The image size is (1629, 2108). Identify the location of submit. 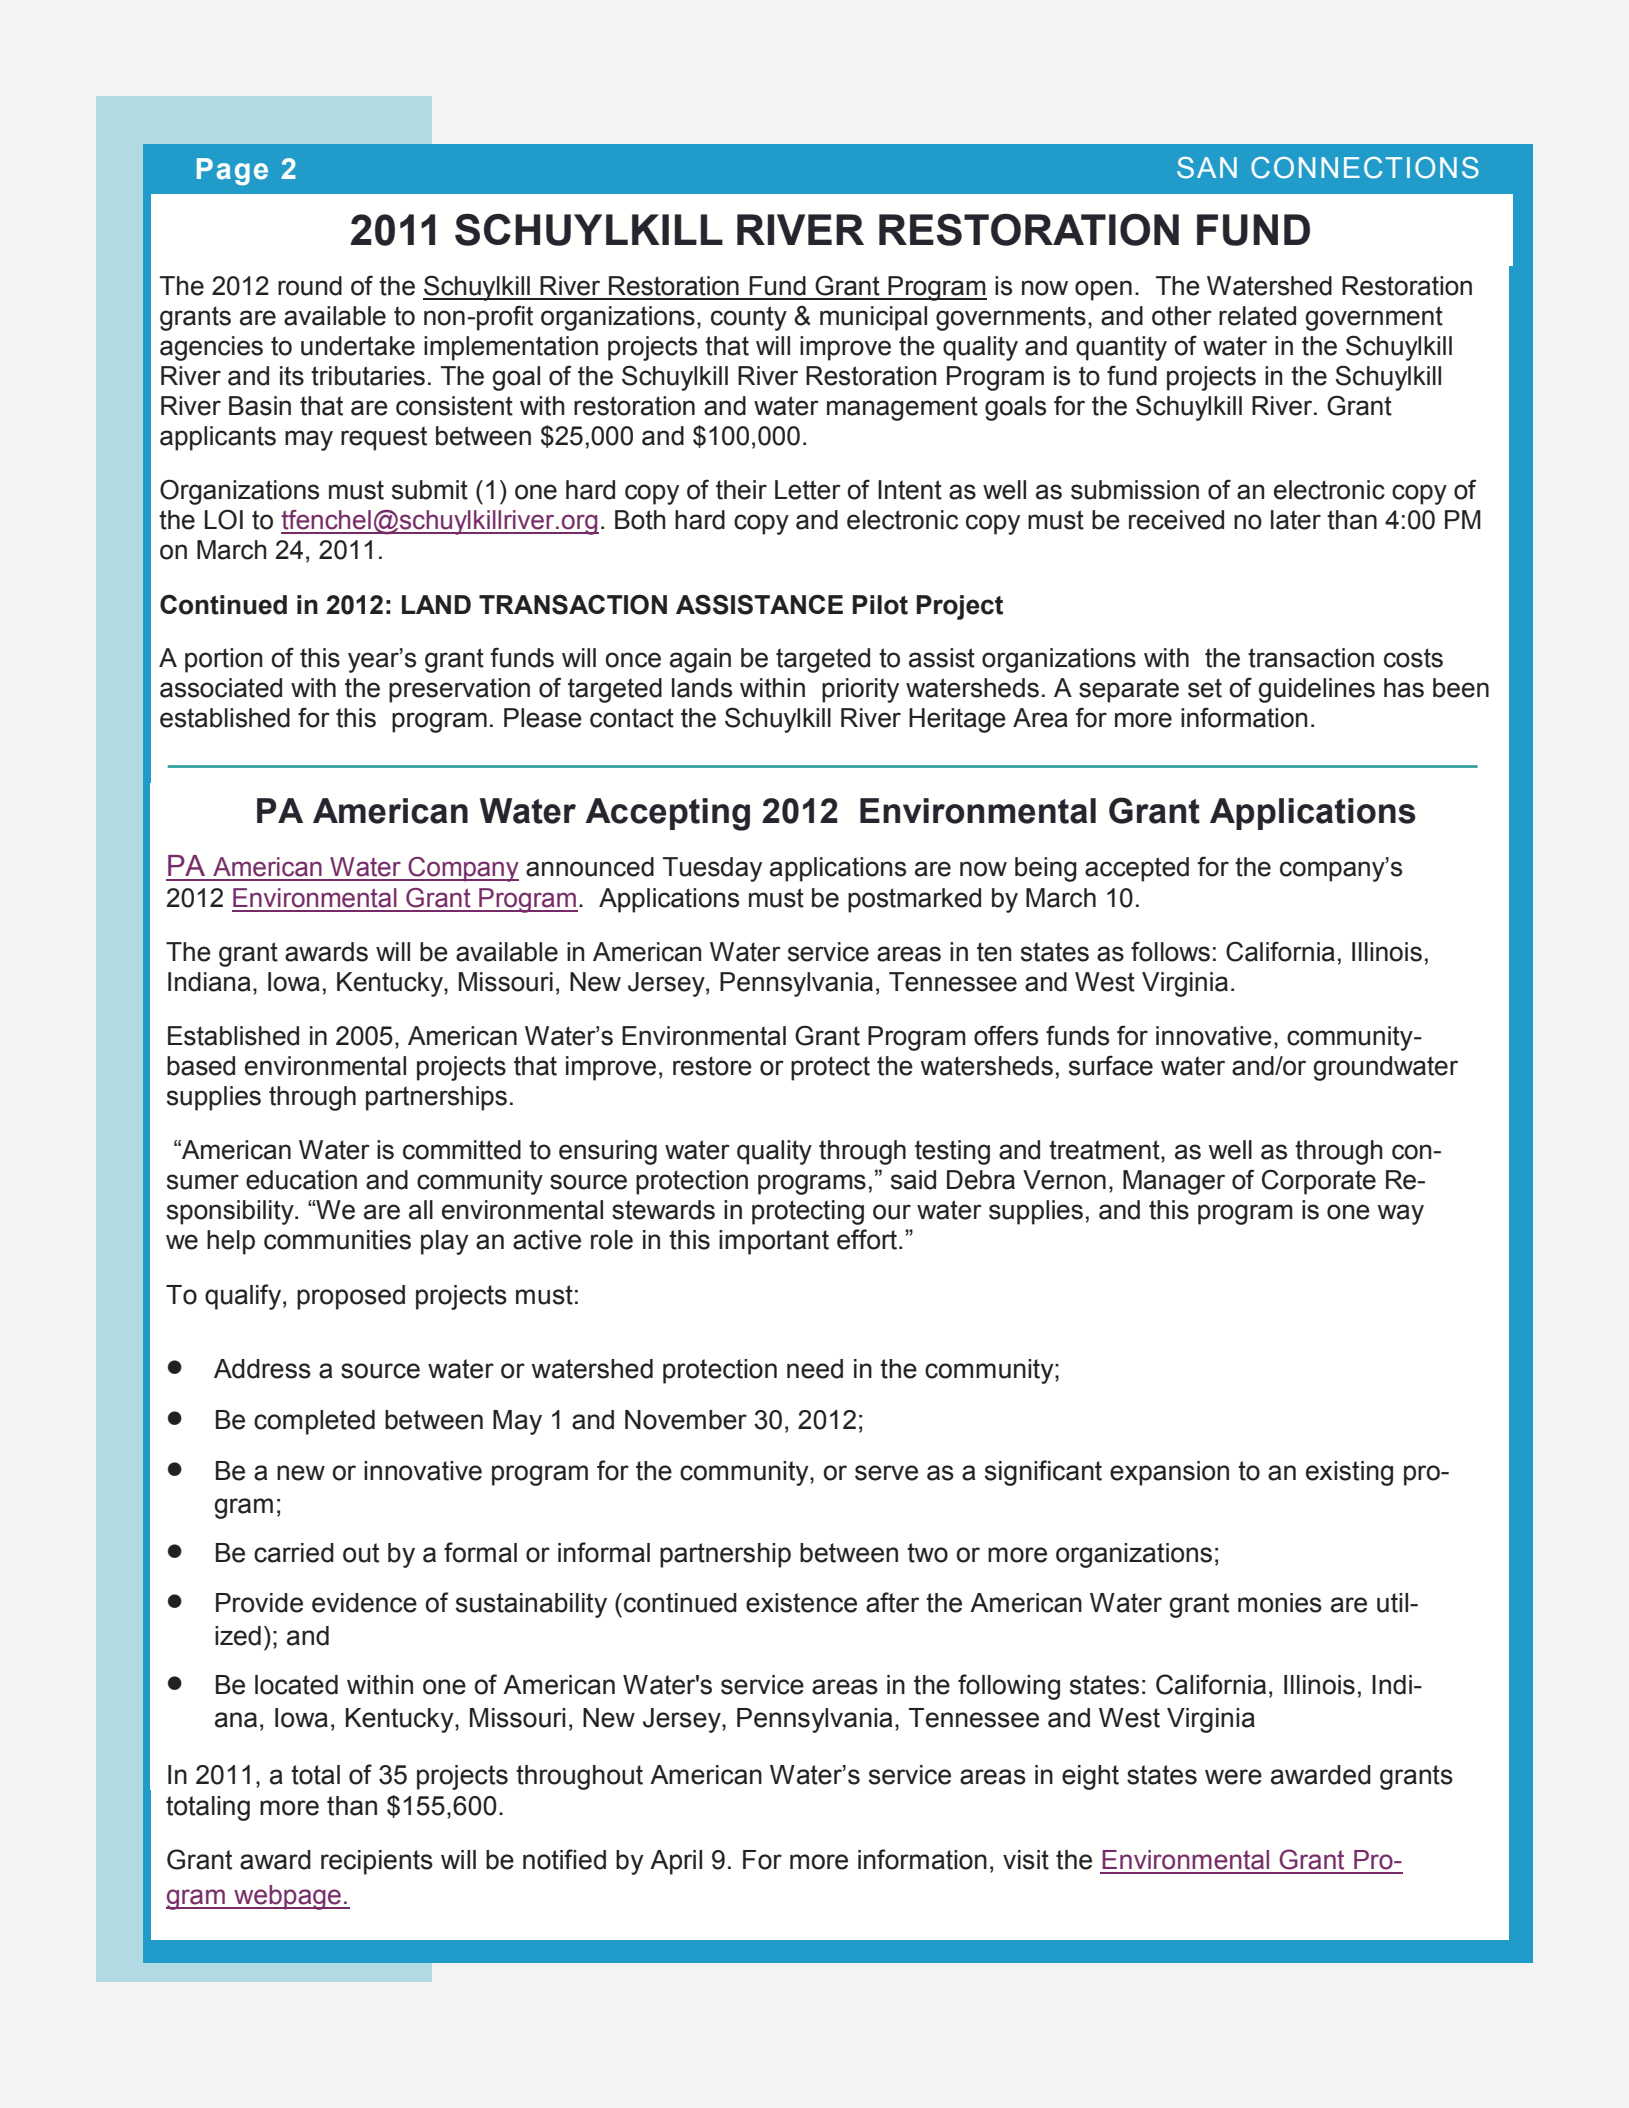
(430, 490).
